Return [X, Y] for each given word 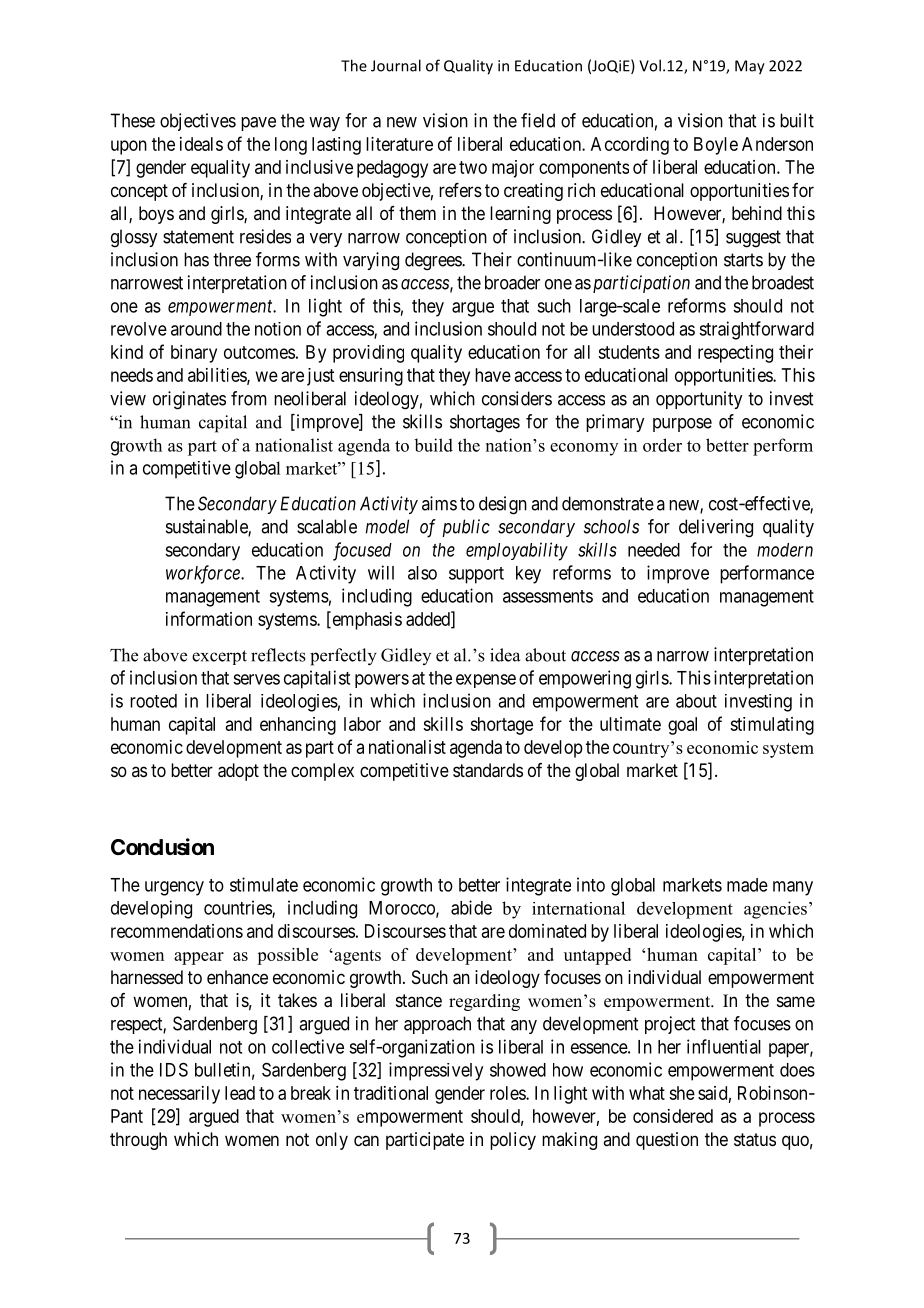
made [747, 885]
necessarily [179, 1095]
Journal [396, 65]
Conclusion [162, 847]
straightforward [756, 330]
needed [654, 550]
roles [508, 1093]
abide [471, 907]
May [750, 67]
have [493, 375]
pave [258, 124]
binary [194, 354]
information [209, 618]
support [476, 575]
